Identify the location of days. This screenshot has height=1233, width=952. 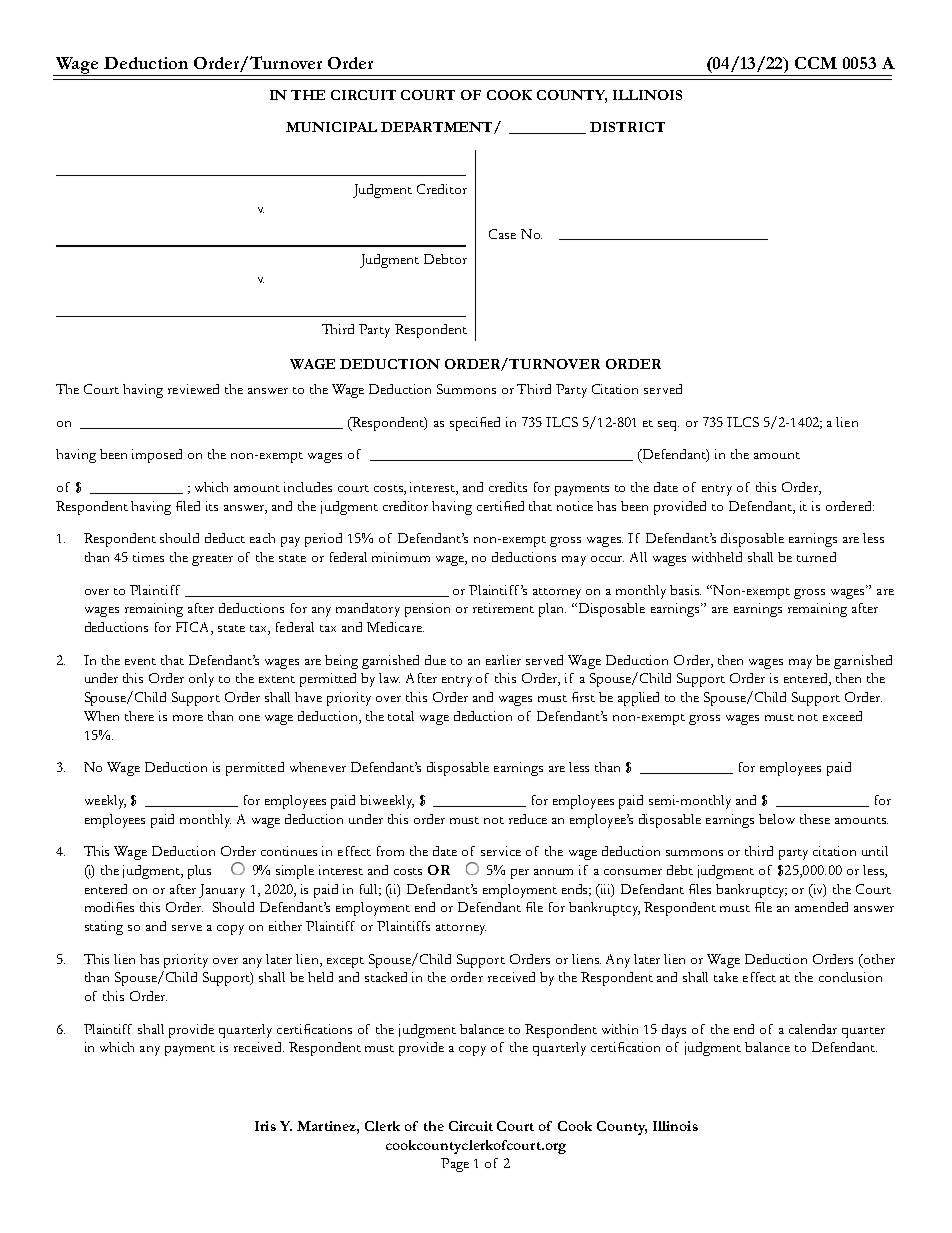
(674, 1031).
